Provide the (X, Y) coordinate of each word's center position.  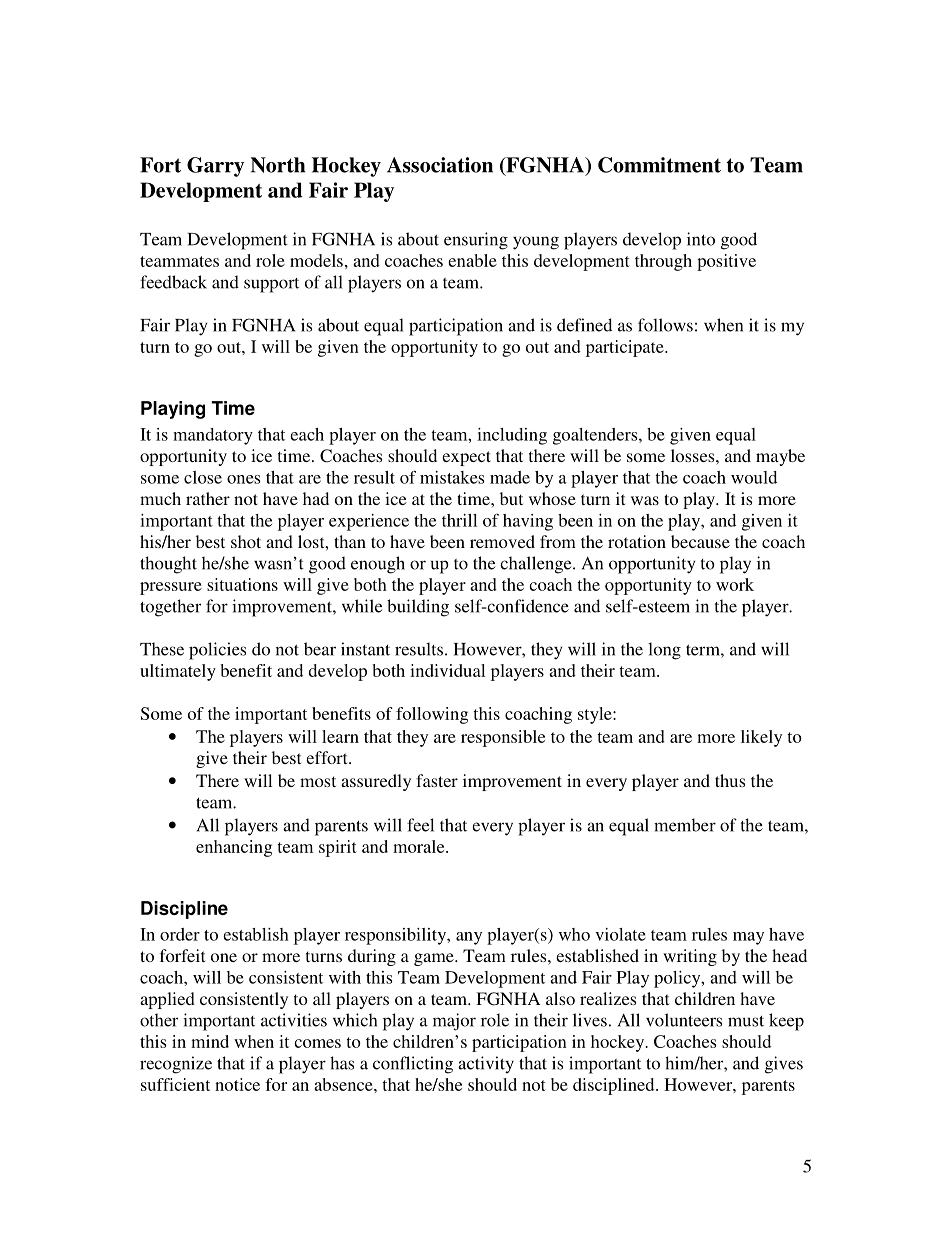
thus (730, 780)
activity (486, 1064)
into (701, 239)
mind (210, 1041)
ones (244, 479)
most (318, 781)
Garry (215, 167)
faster (437, 780)
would (754, 477)
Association (440, 165)
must (746, 1021)
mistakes (452, 477)
